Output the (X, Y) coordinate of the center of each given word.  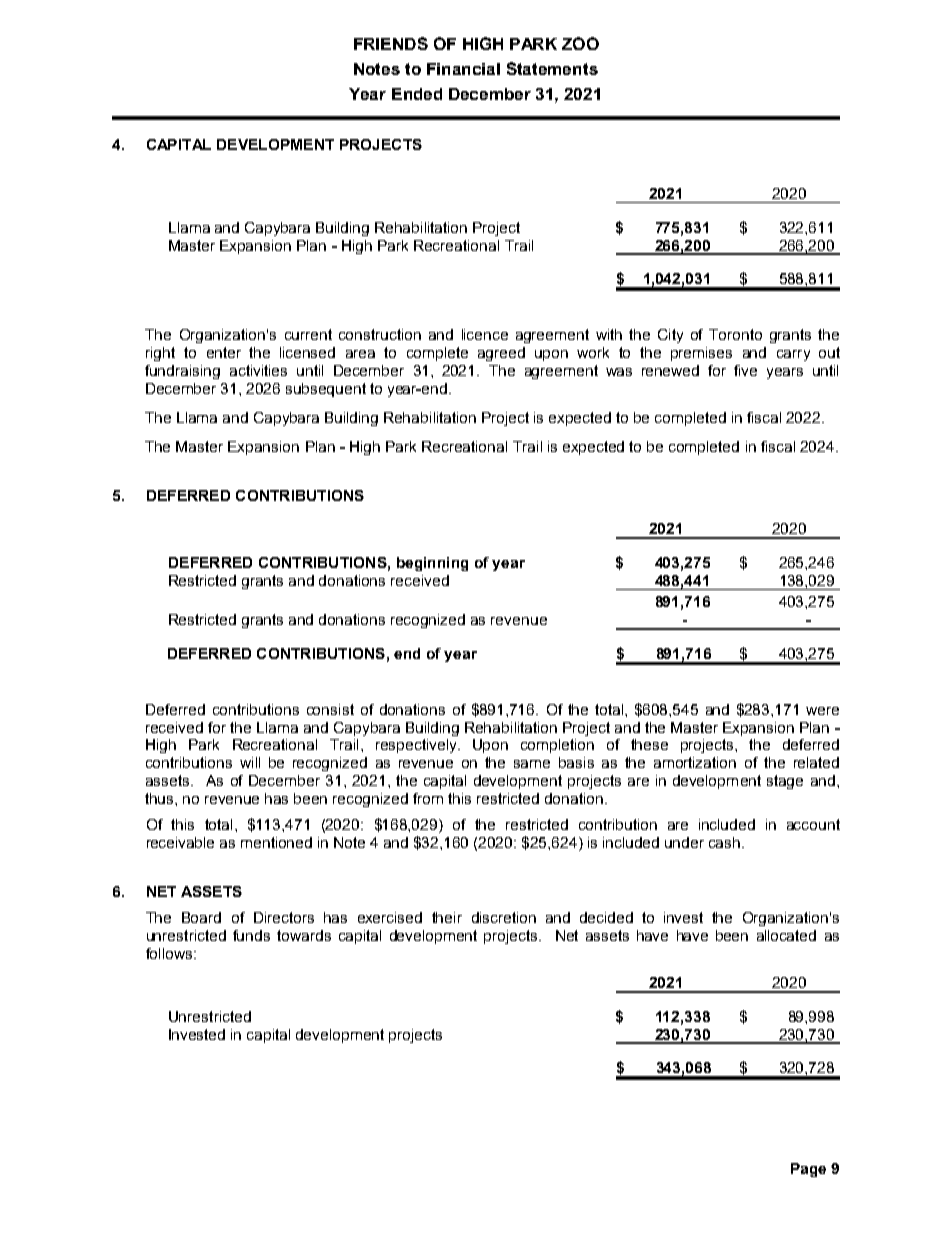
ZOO (580, 43)
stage (785, 782)
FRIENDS (391, 43)
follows (170, 953)
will (250, 762)
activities (258, 370)
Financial (463, 69)
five (745, 370)
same (532, 764)
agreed (501, 354)
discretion (504, 917)
